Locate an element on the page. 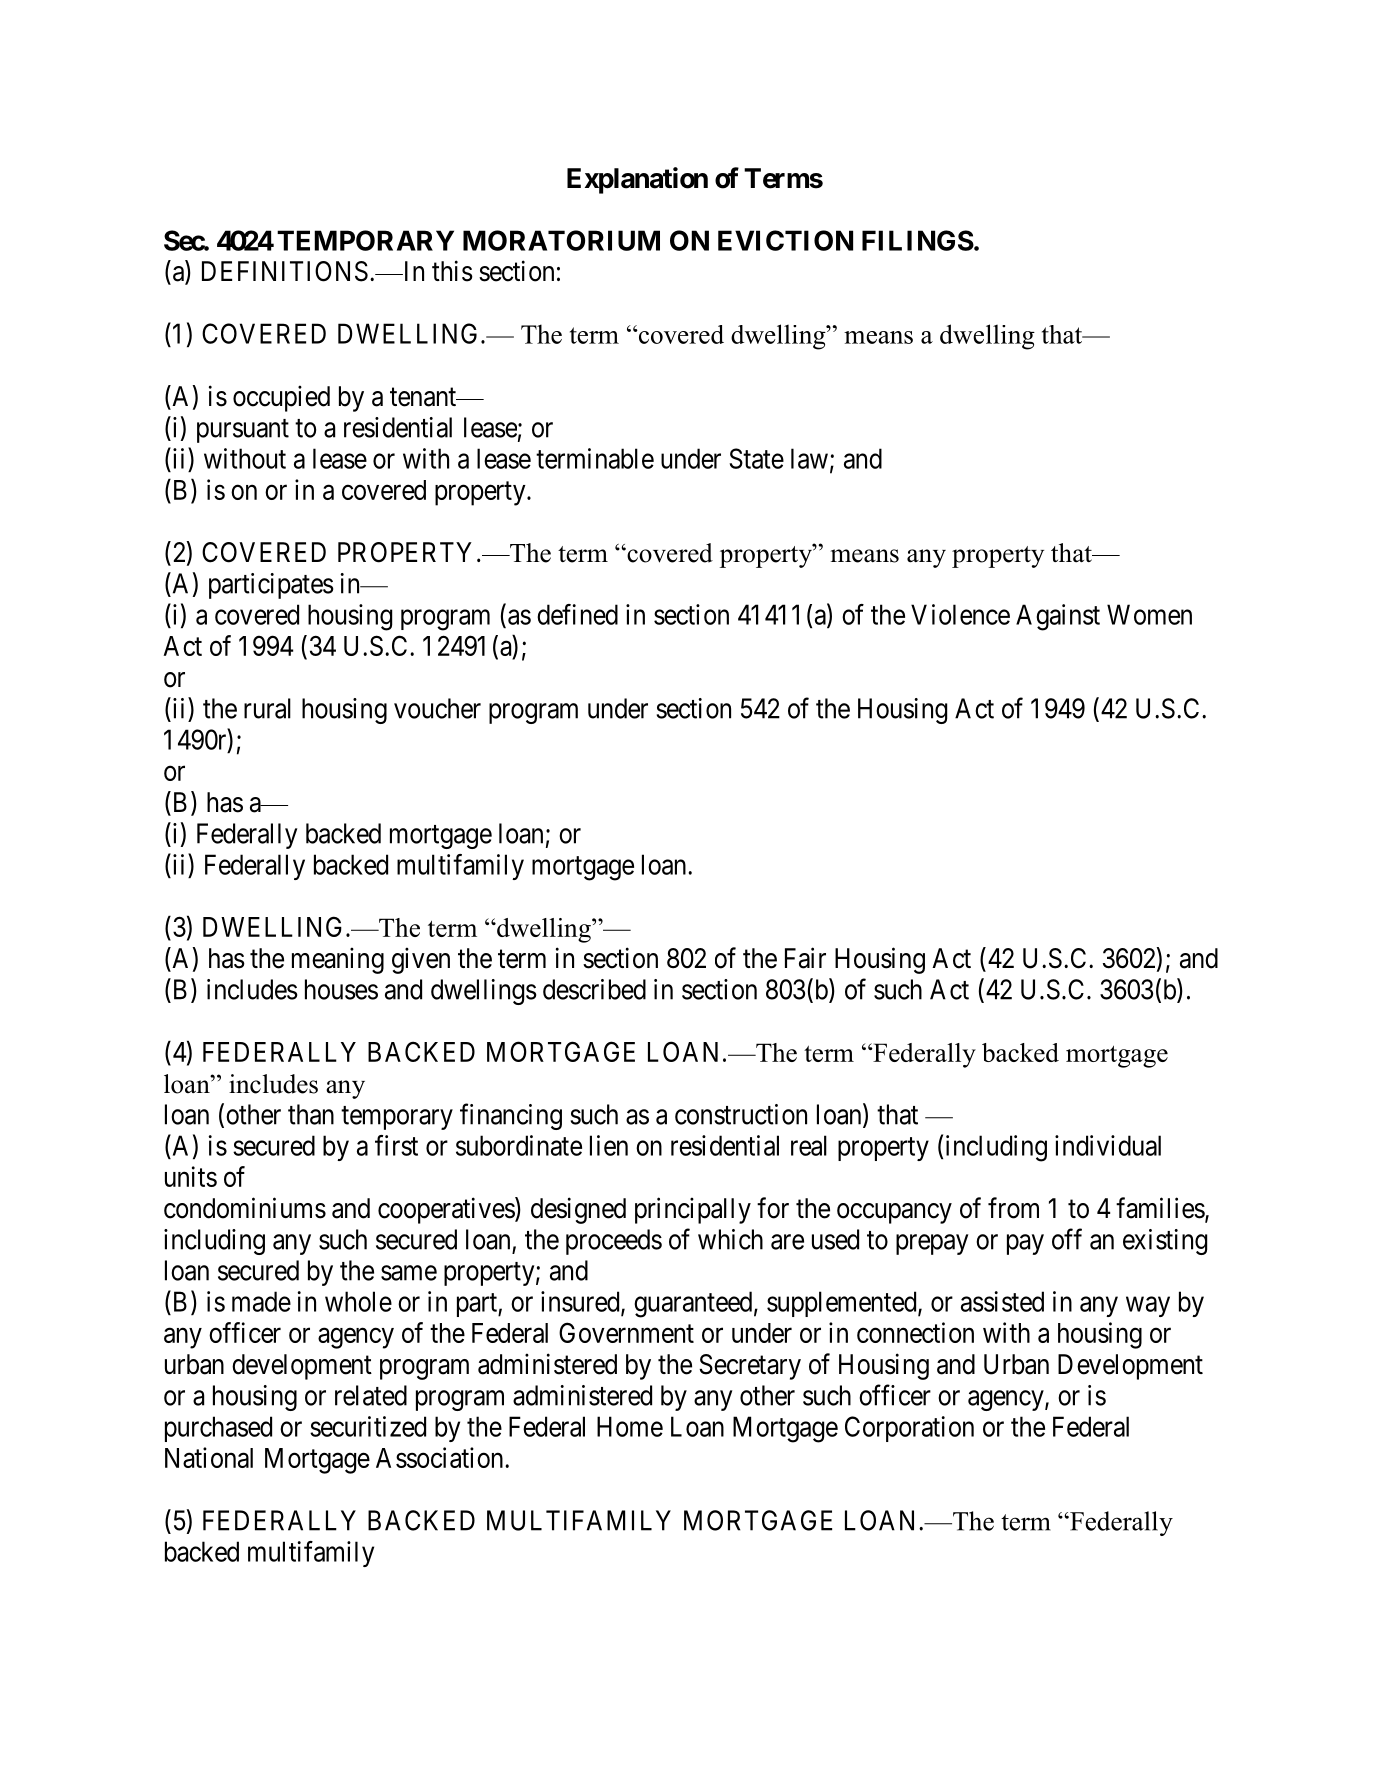 This image has width=1385, height=1792. Against is located at coordinates (1058, 617).
